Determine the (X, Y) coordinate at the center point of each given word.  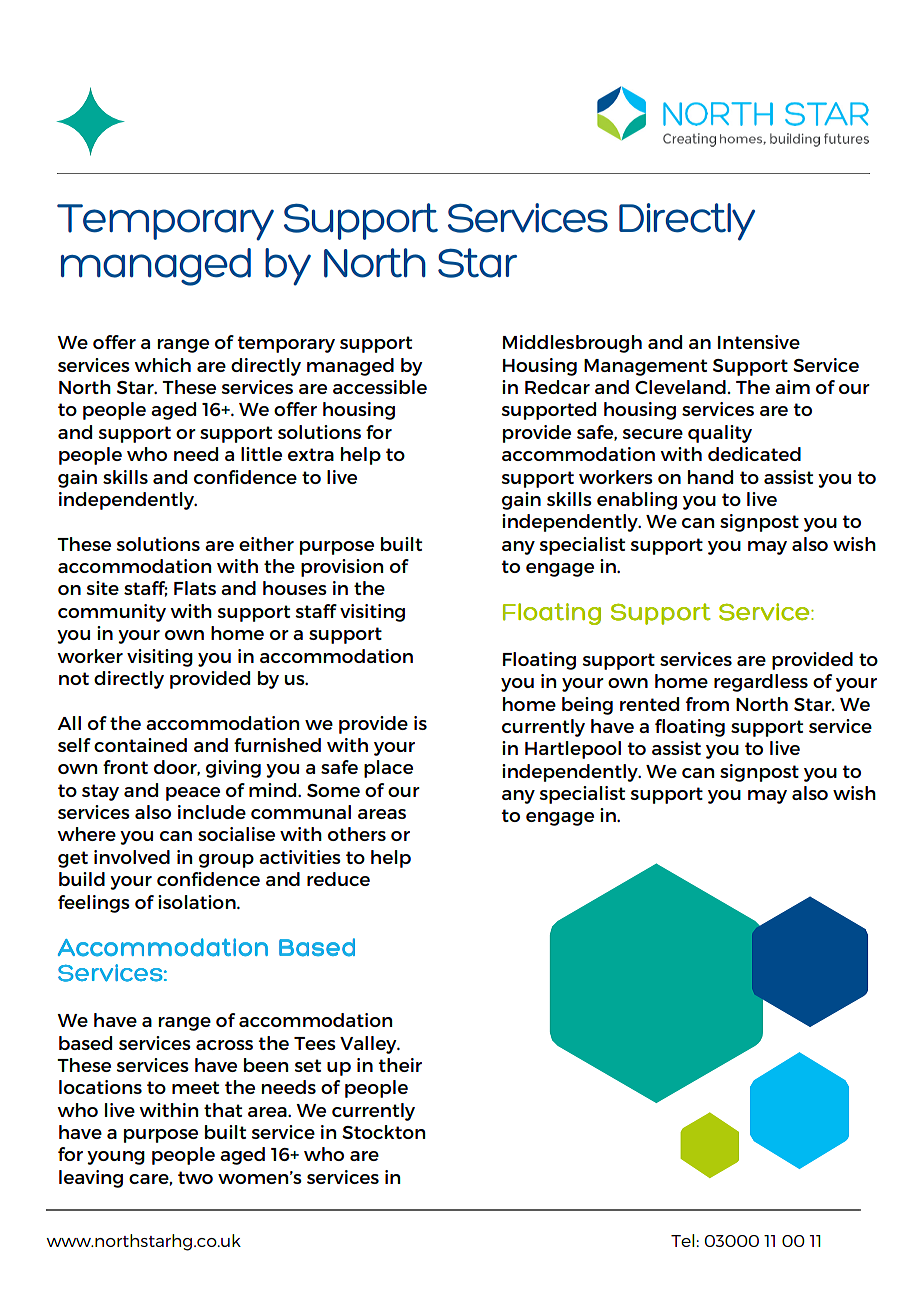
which (162, 365)
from (707, 704)
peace (193, 794)
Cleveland (680, 387)
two (195, 1177)
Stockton (383, 1132)
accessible (380, 387)
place (388, 769)
